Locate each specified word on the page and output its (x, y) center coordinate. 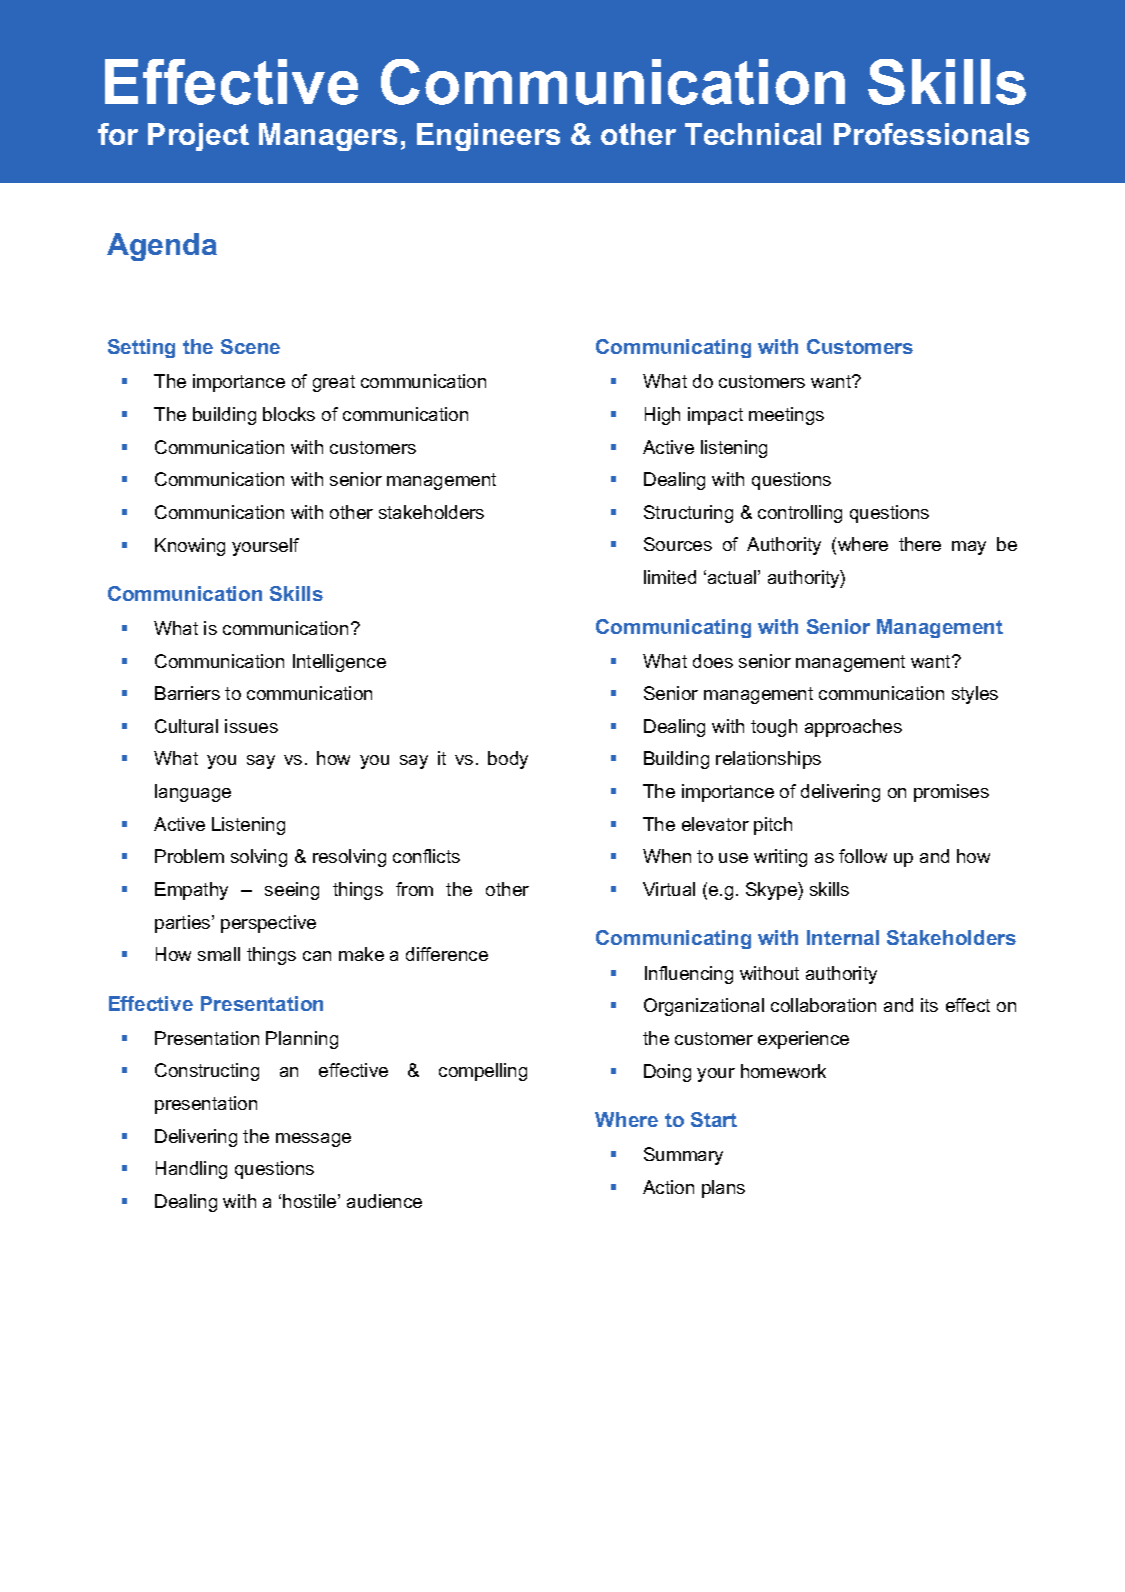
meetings (786, 416)
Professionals (931, 134)
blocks (289, 414)
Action (668, 1187)
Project (198, 137)
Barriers (187, 693)
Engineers (488, 137)
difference (447, 954)
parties (184, 924)
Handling (191, 1170)
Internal (843, 937)
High (662, 416)
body (508, 760)
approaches (853, 728)
